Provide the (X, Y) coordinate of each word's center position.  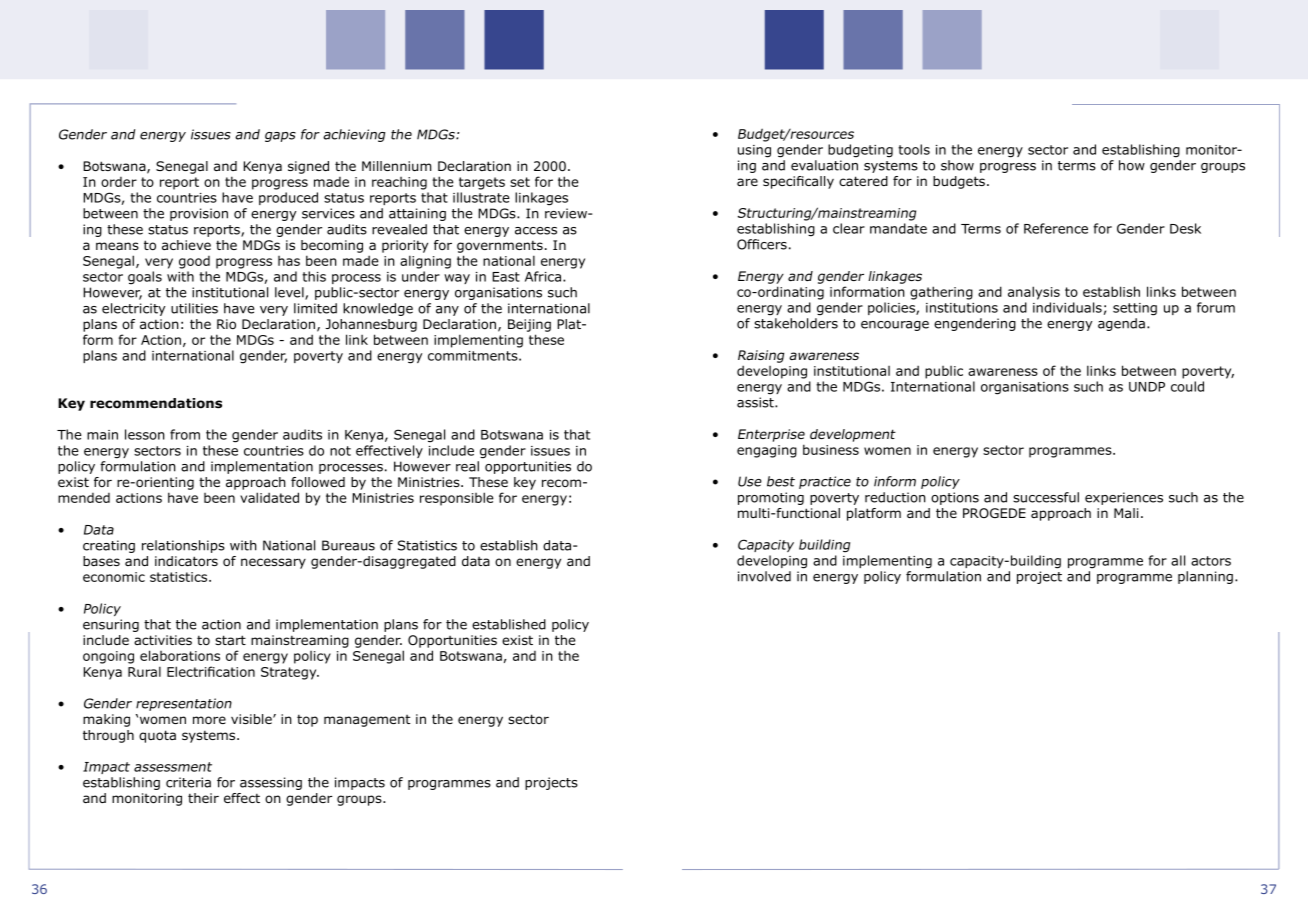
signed (308, 167)
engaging (767, 451)
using (754, 151)
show (957, 165)
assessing (271, 783)
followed (318, 482)
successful (1046, 497)
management (367, 721)
